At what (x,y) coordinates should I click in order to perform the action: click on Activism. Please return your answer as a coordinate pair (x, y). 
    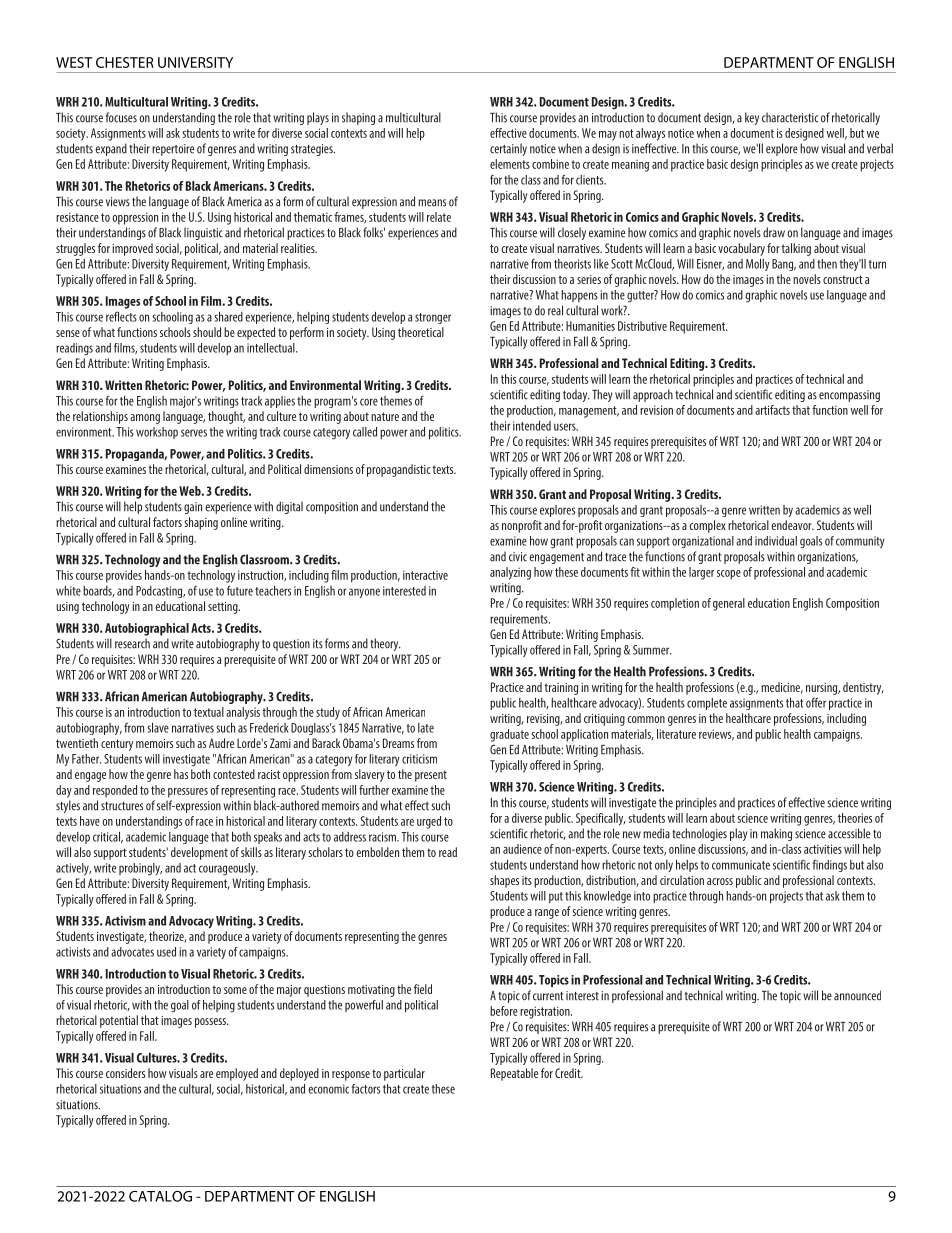
    Looking at the image, I should click on (125, 921).
